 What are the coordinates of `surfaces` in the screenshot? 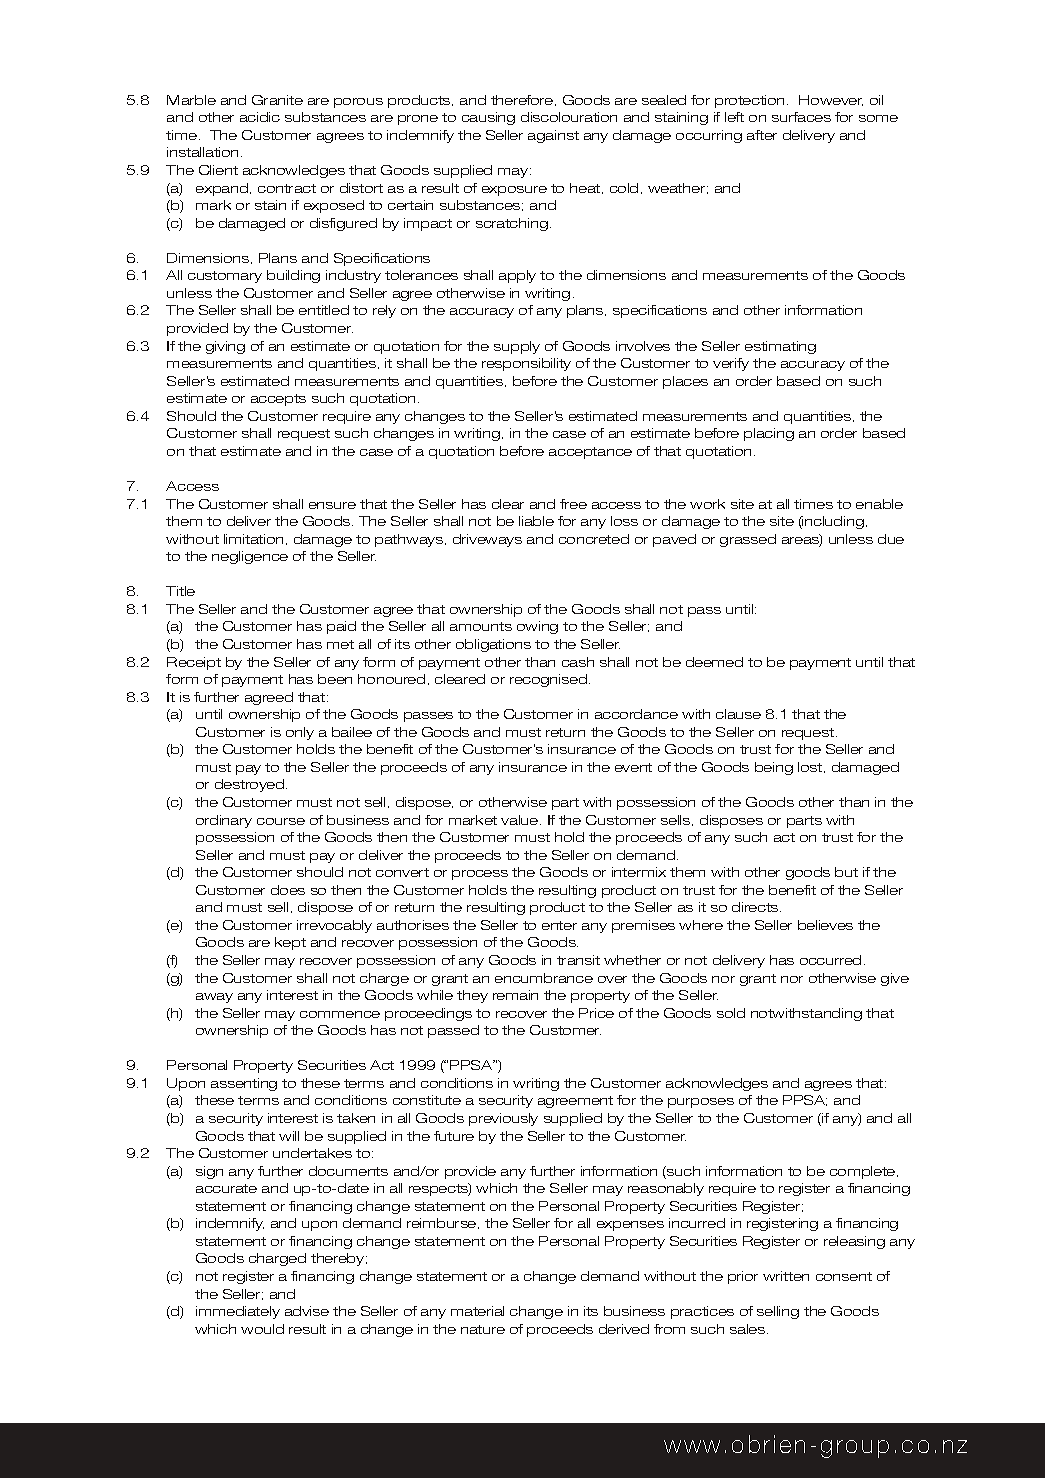 It's located at (801, 117).
